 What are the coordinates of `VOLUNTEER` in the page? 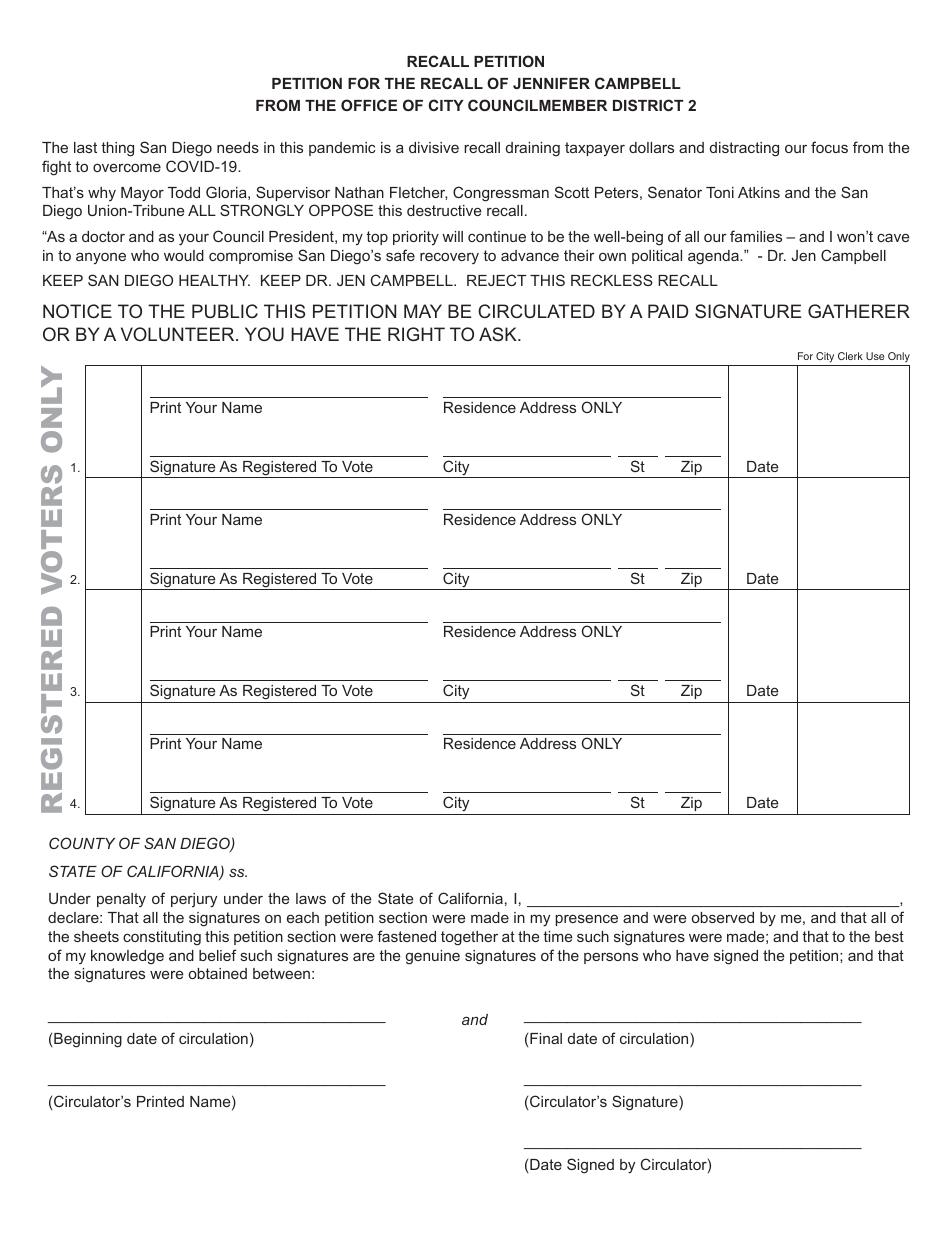 It's located at (179, 334).
